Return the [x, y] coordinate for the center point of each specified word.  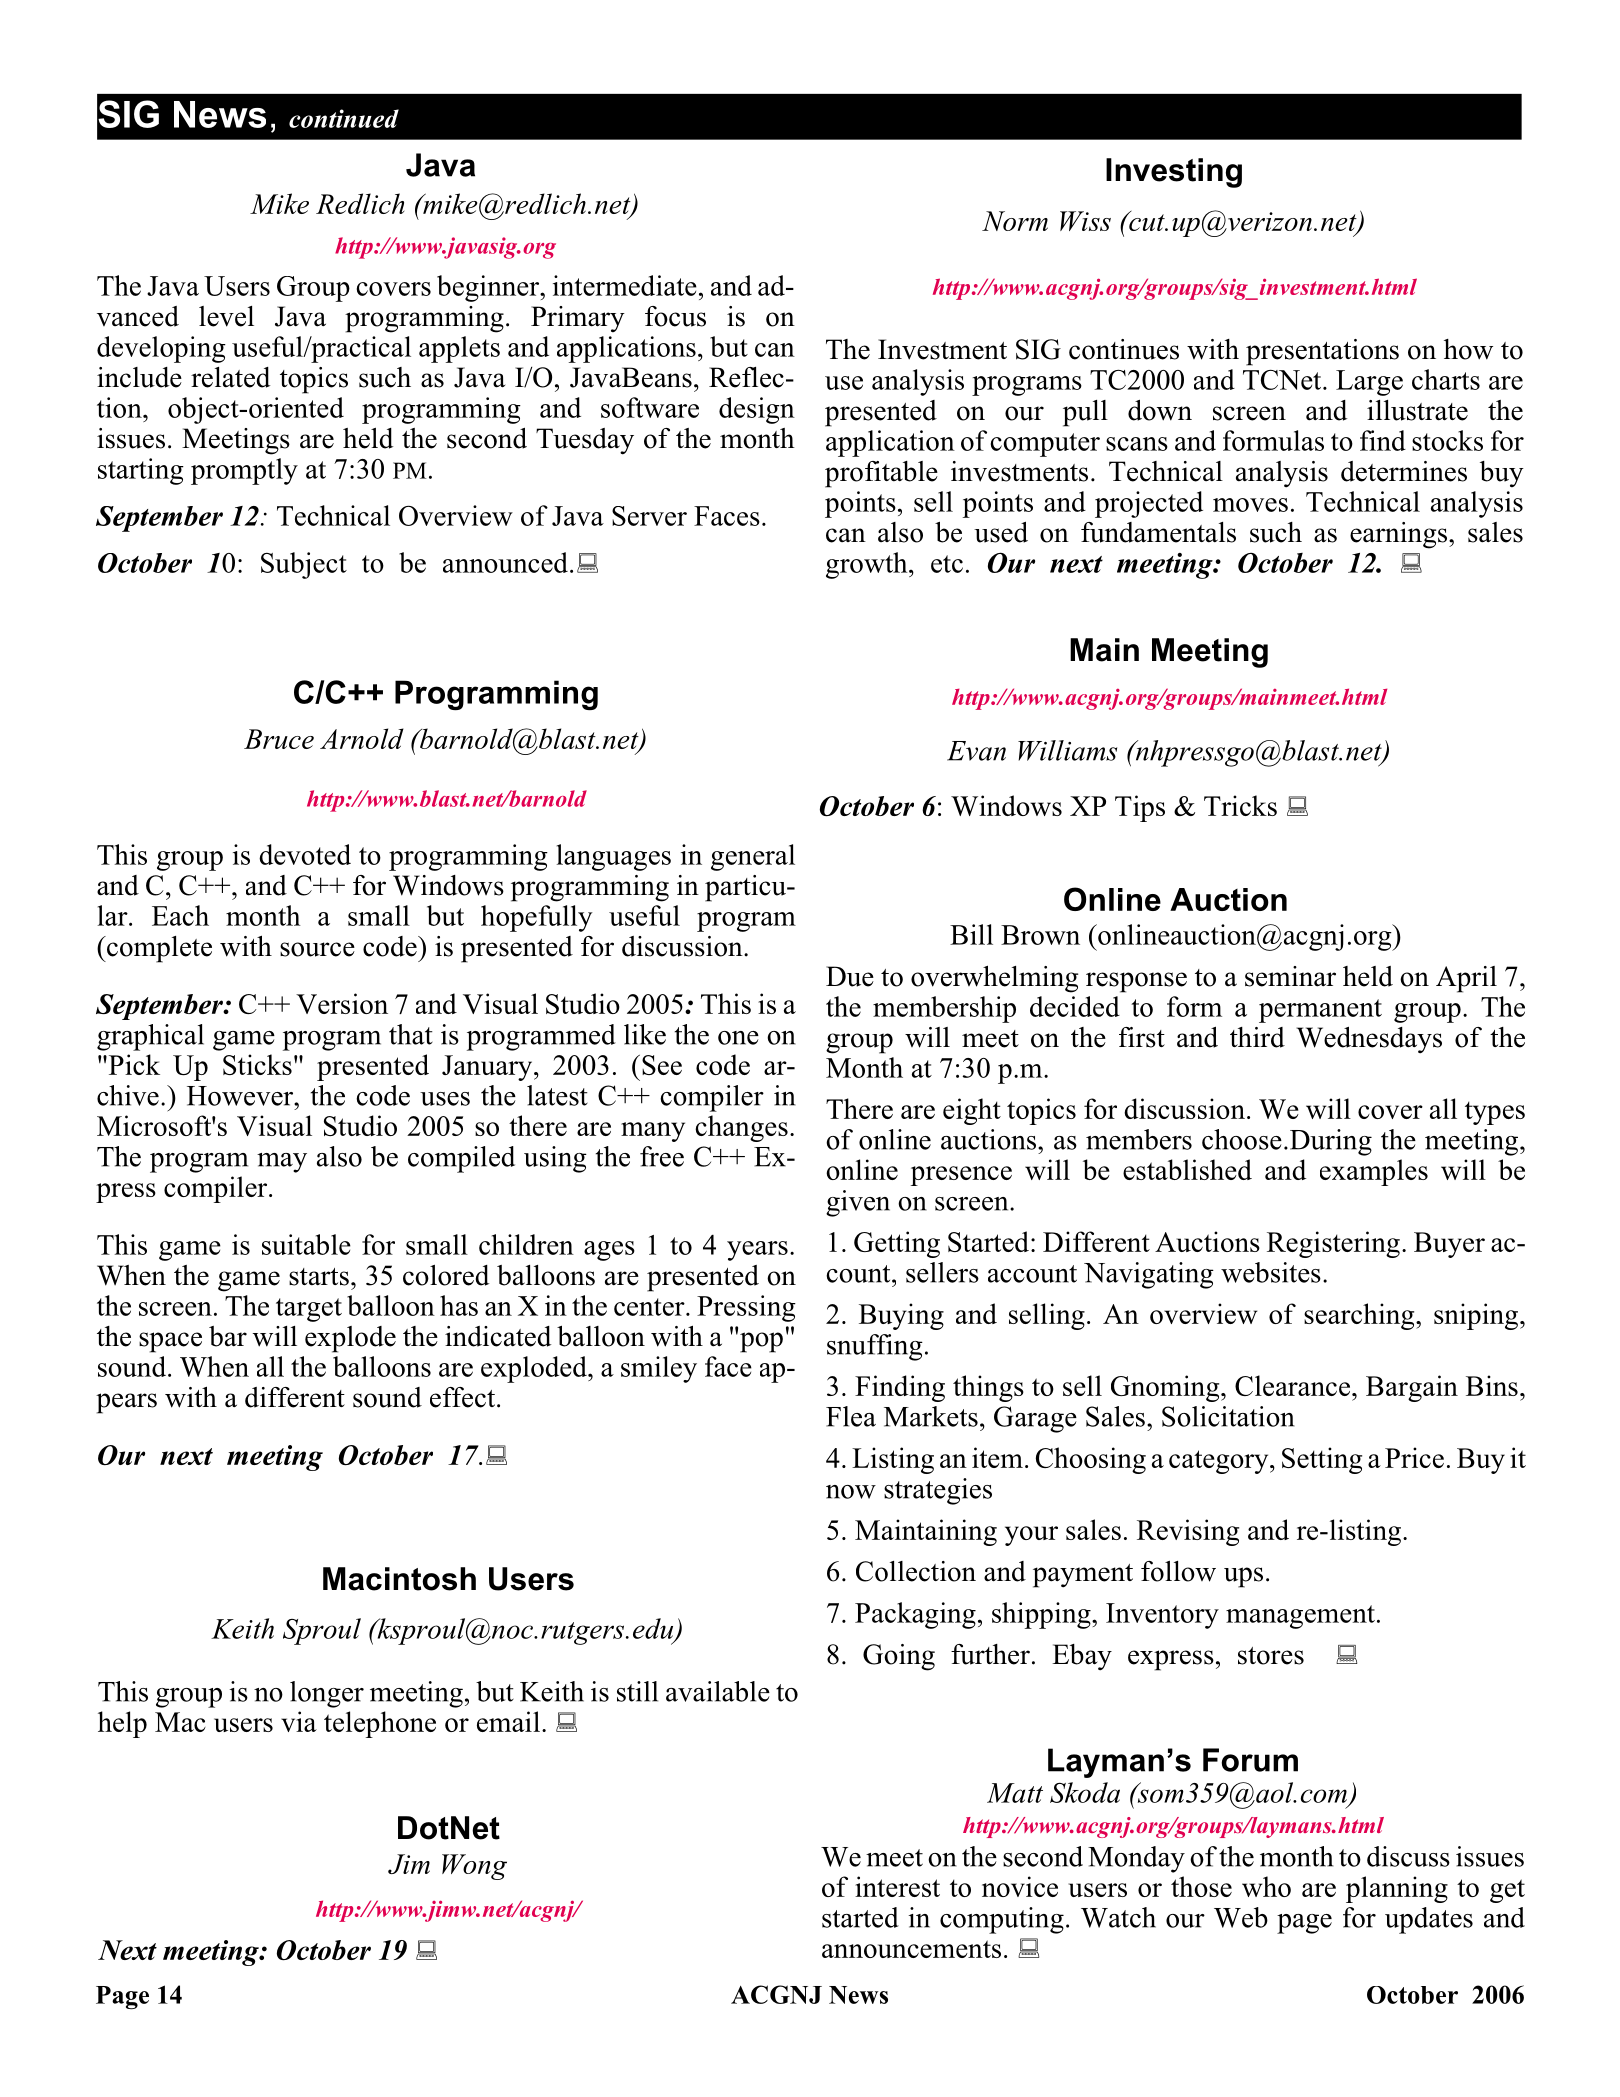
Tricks [1240, 805]
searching [1360, 1316]
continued [344, 118]
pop [761, 1342]
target [309, 1310]
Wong [474, 1867]
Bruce [279, 739]
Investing [1174, 173]
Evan [976, 751]
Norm [1015, 221]
